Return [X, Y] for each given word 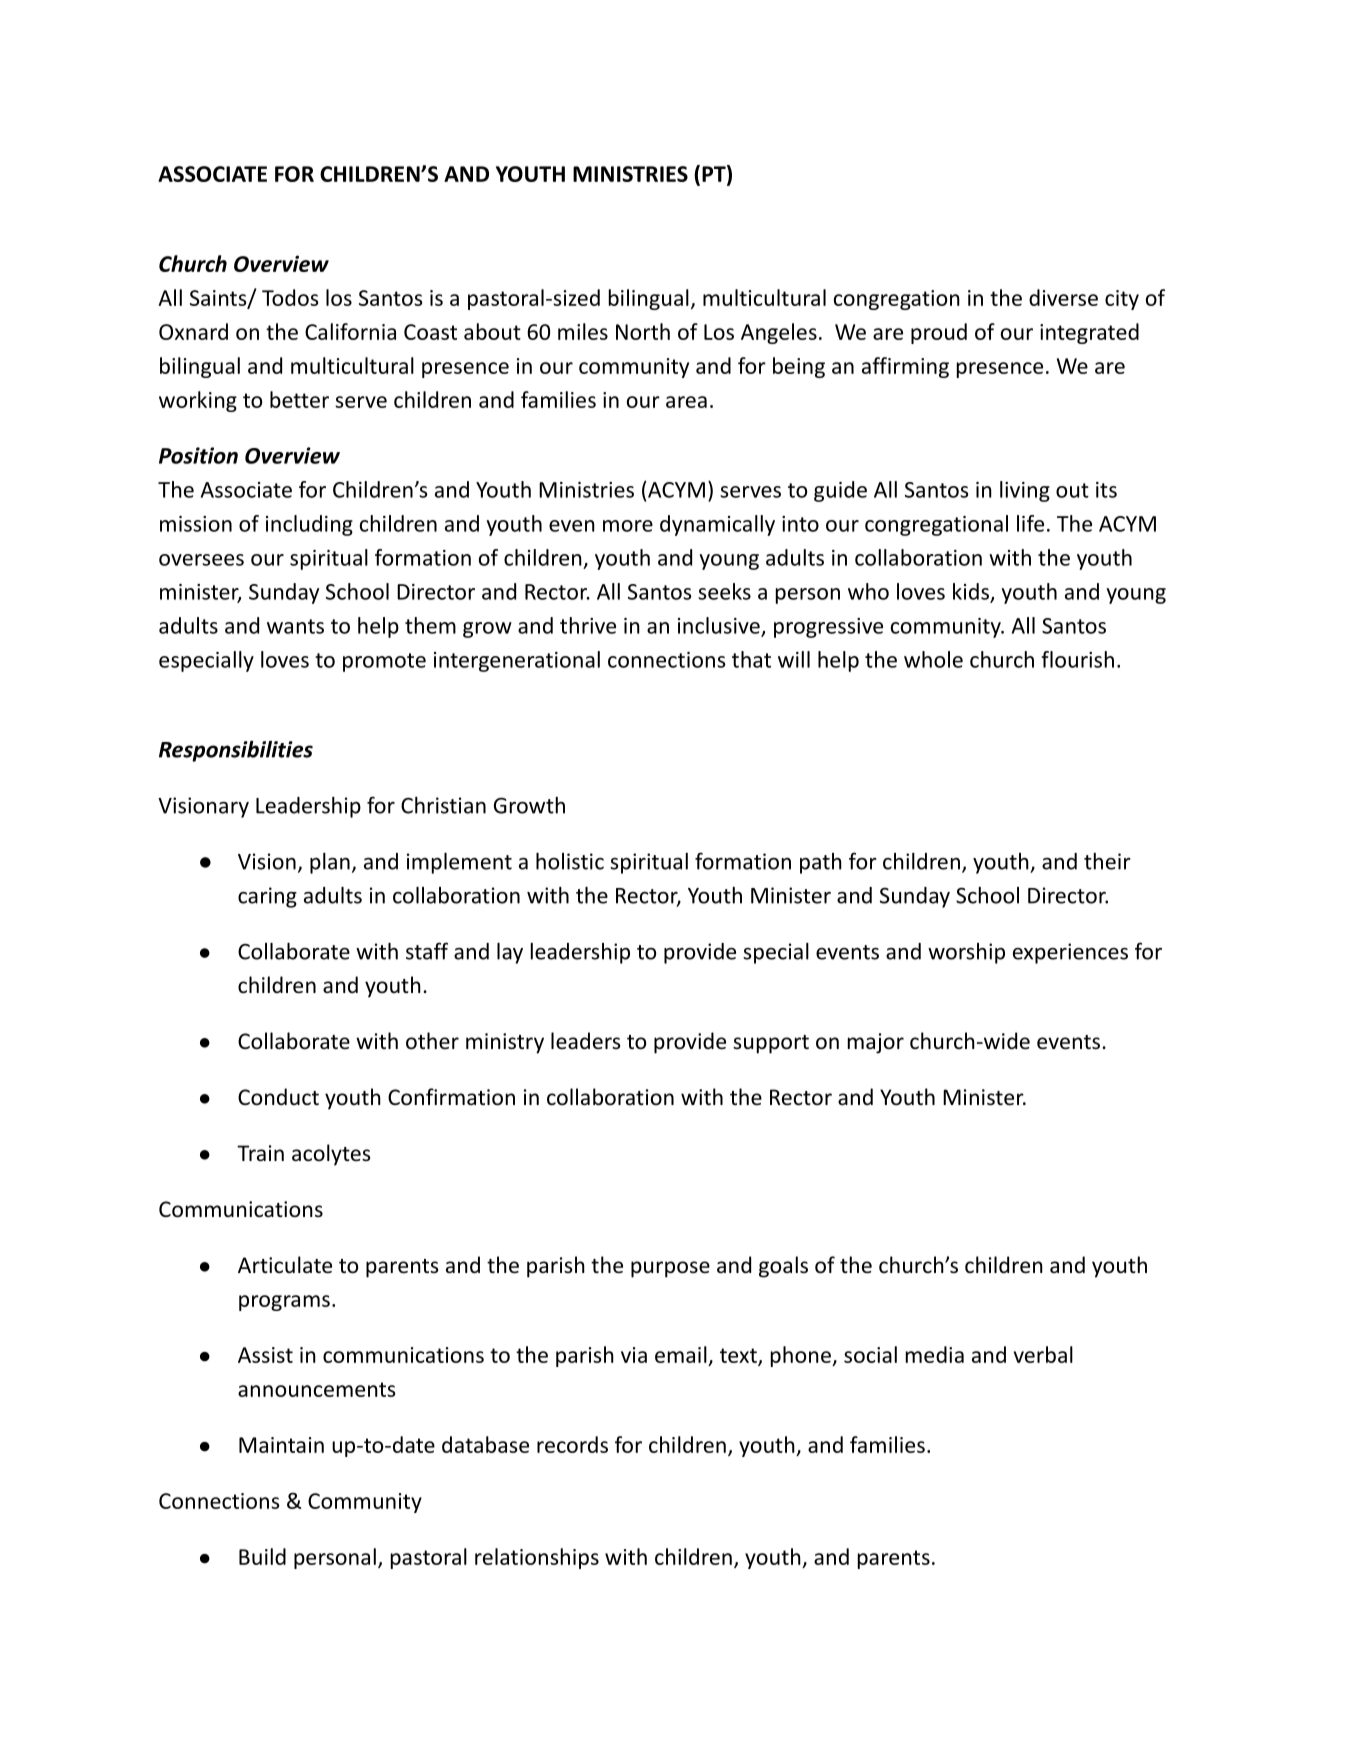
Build [262, 1556]
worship [966, 953]
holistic [570, 861]
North [643, 331]
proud [939, 333]
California [350, 331]
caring [267, 897]
